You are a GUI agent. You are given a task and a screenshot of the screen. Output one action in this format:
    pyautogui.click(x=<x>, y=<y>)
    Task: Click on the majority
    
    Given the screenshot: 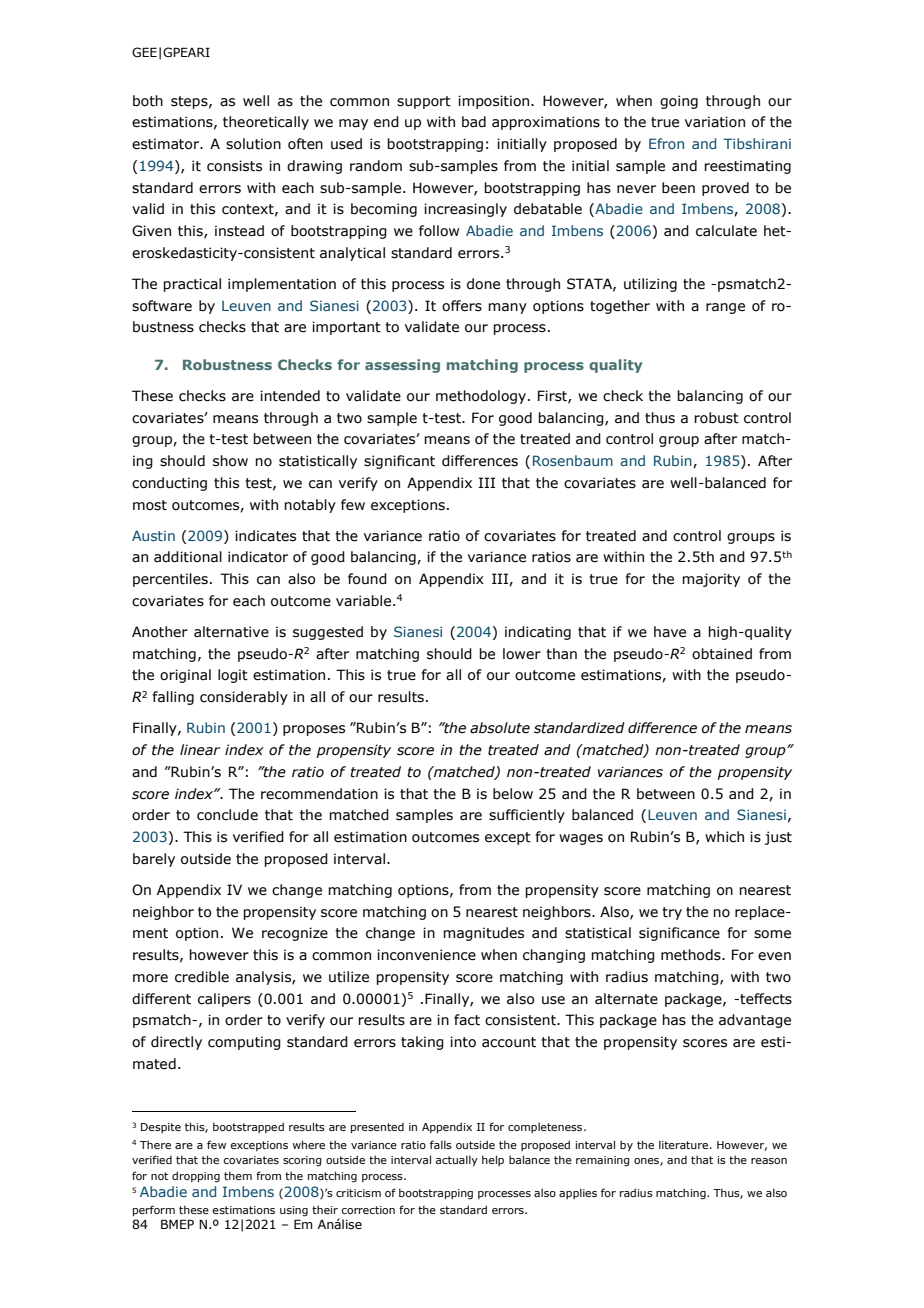 What is the action you would take?
    pyautogui.click(x=711, y=580)
